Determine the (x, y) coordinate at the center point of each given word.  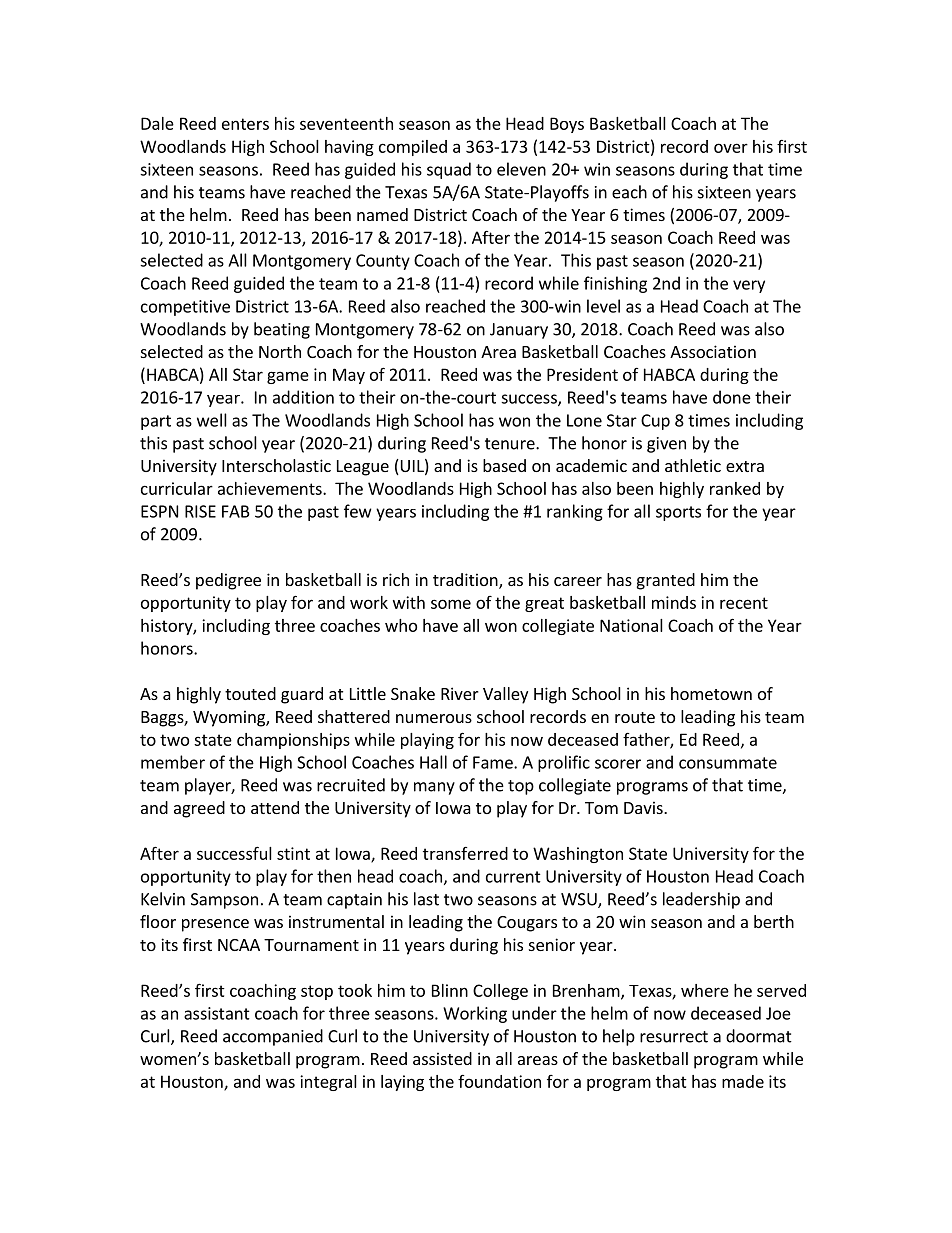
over (731, 148)
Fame (494, 762)
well (212, 420)
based (504, 465)
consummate (728, 763)
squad (449, 170)
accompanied (273, 1037)
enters (245, 124)
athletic (693, 465)
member (173, 762)
